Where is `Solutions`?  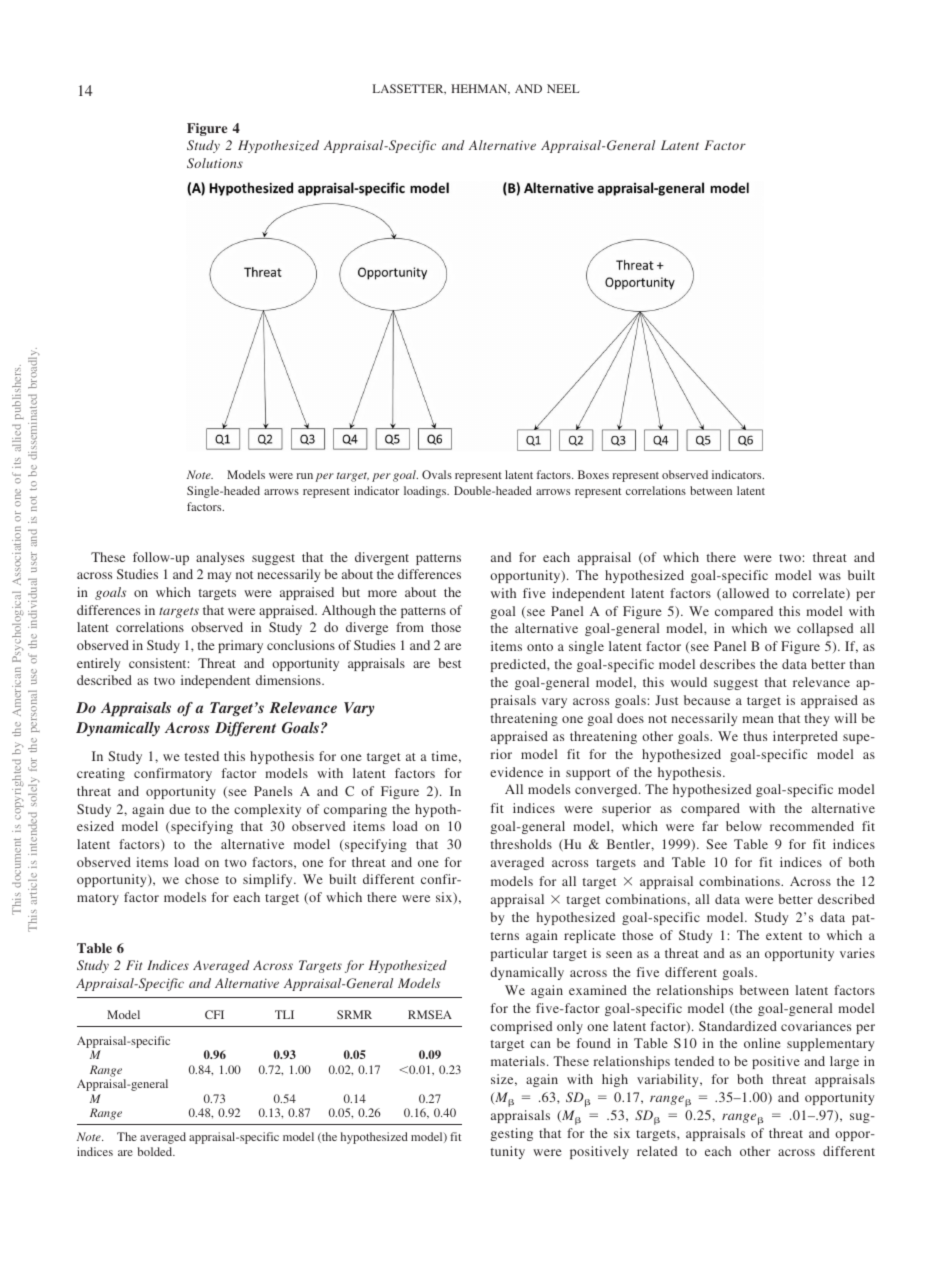 Solutions is located at coordinates (215, 163).
